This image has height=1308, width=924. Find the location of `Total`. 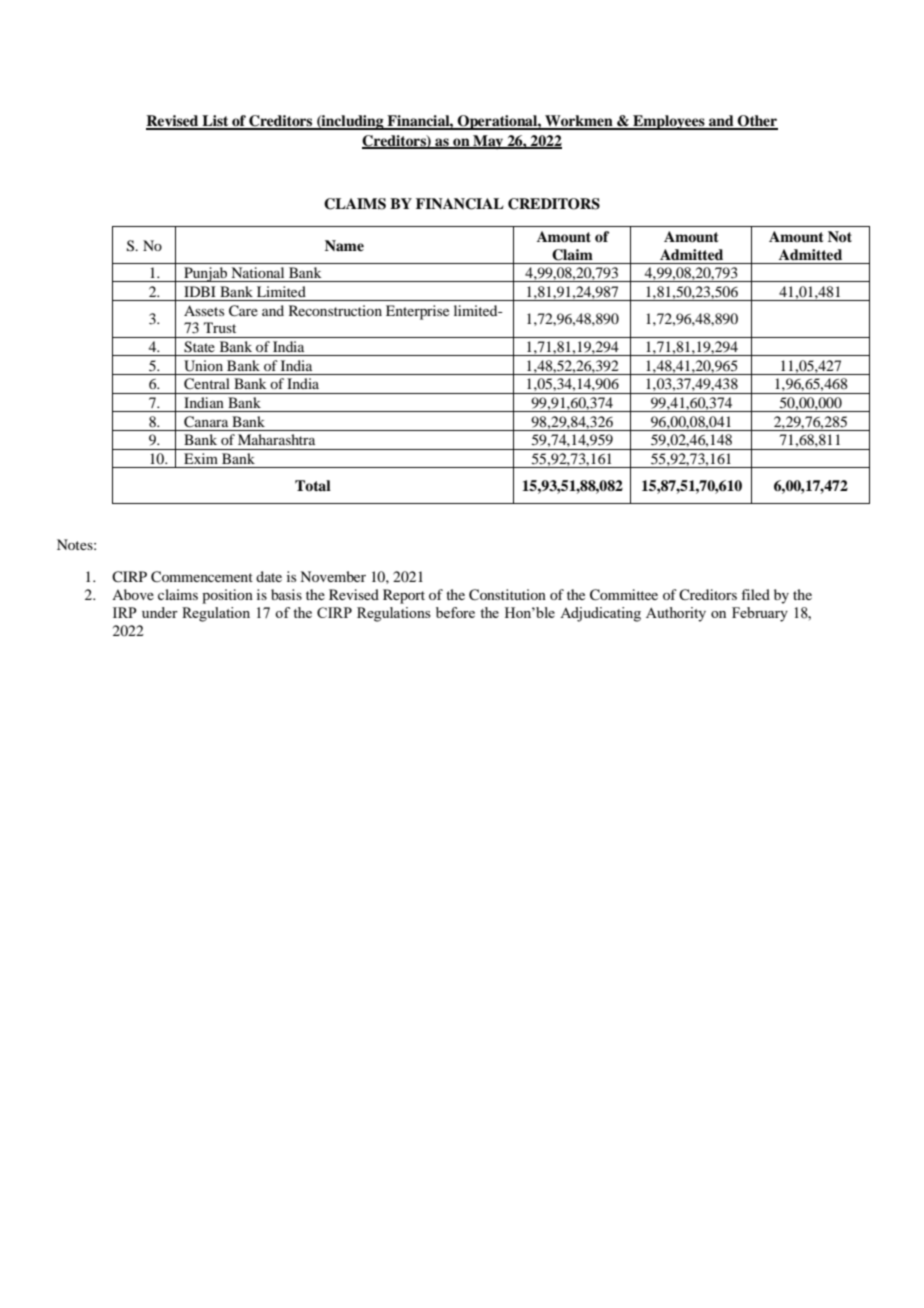

Total is located at coordinates (313, 485).
